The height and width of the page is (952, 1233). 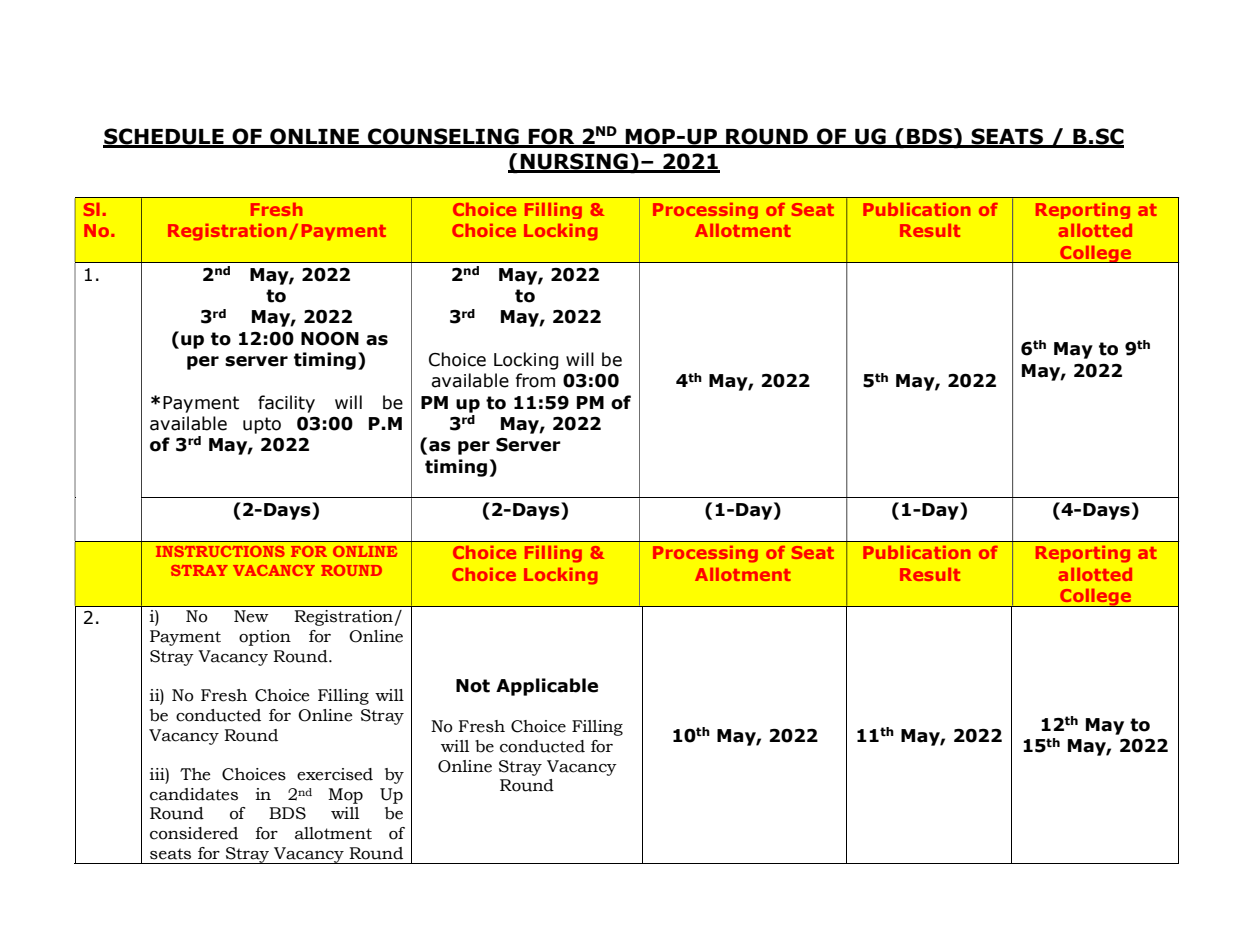 What do you see at coordinates (535, 380) in the page?
I see `from` at bounding box center [535, 380].
